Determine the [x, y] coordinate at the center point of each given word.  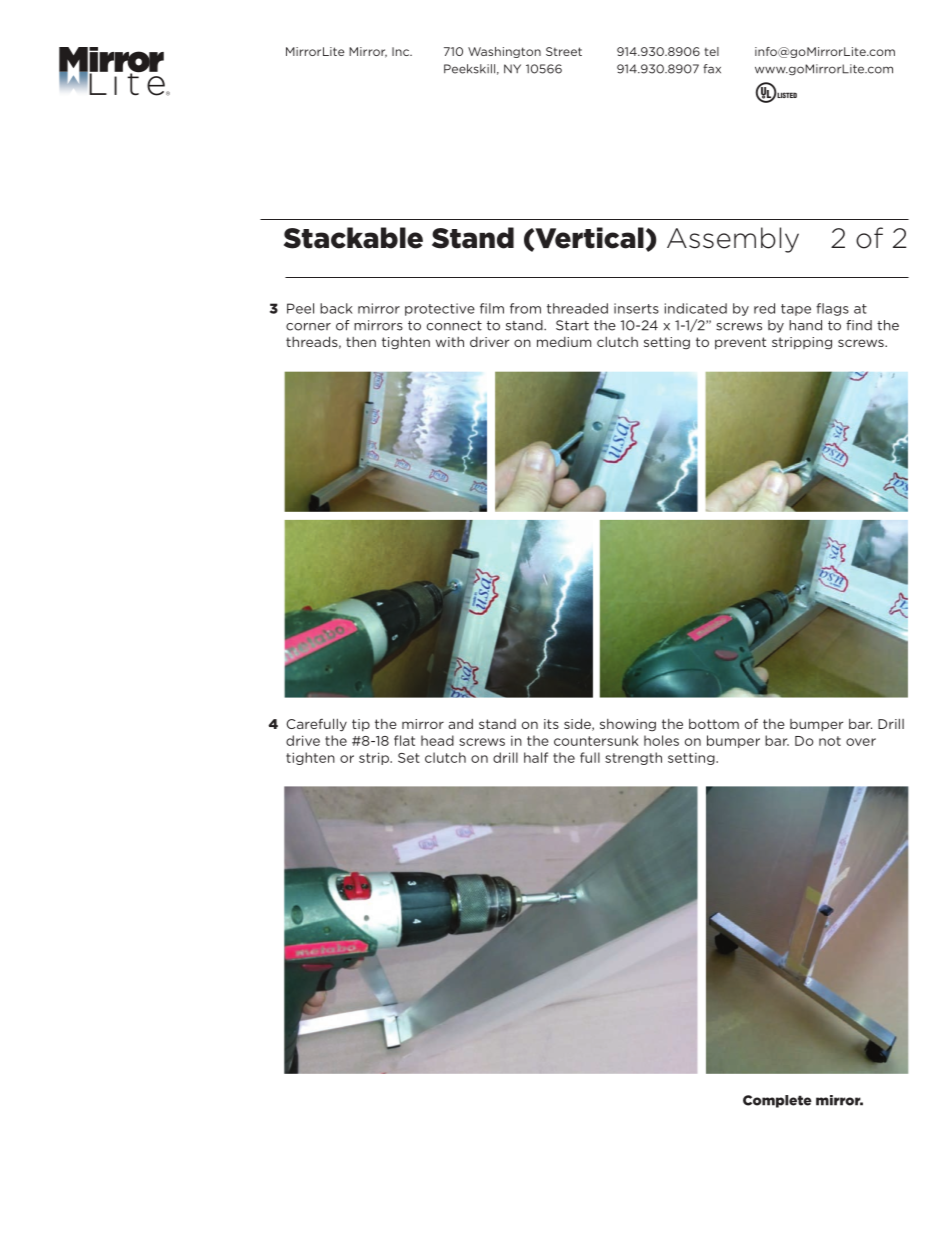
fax [712, 69]
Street [564, 51]
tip [361, 725]
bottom [714, 724]
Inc [402, 51]
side [578, 724]
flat [404, 740]
